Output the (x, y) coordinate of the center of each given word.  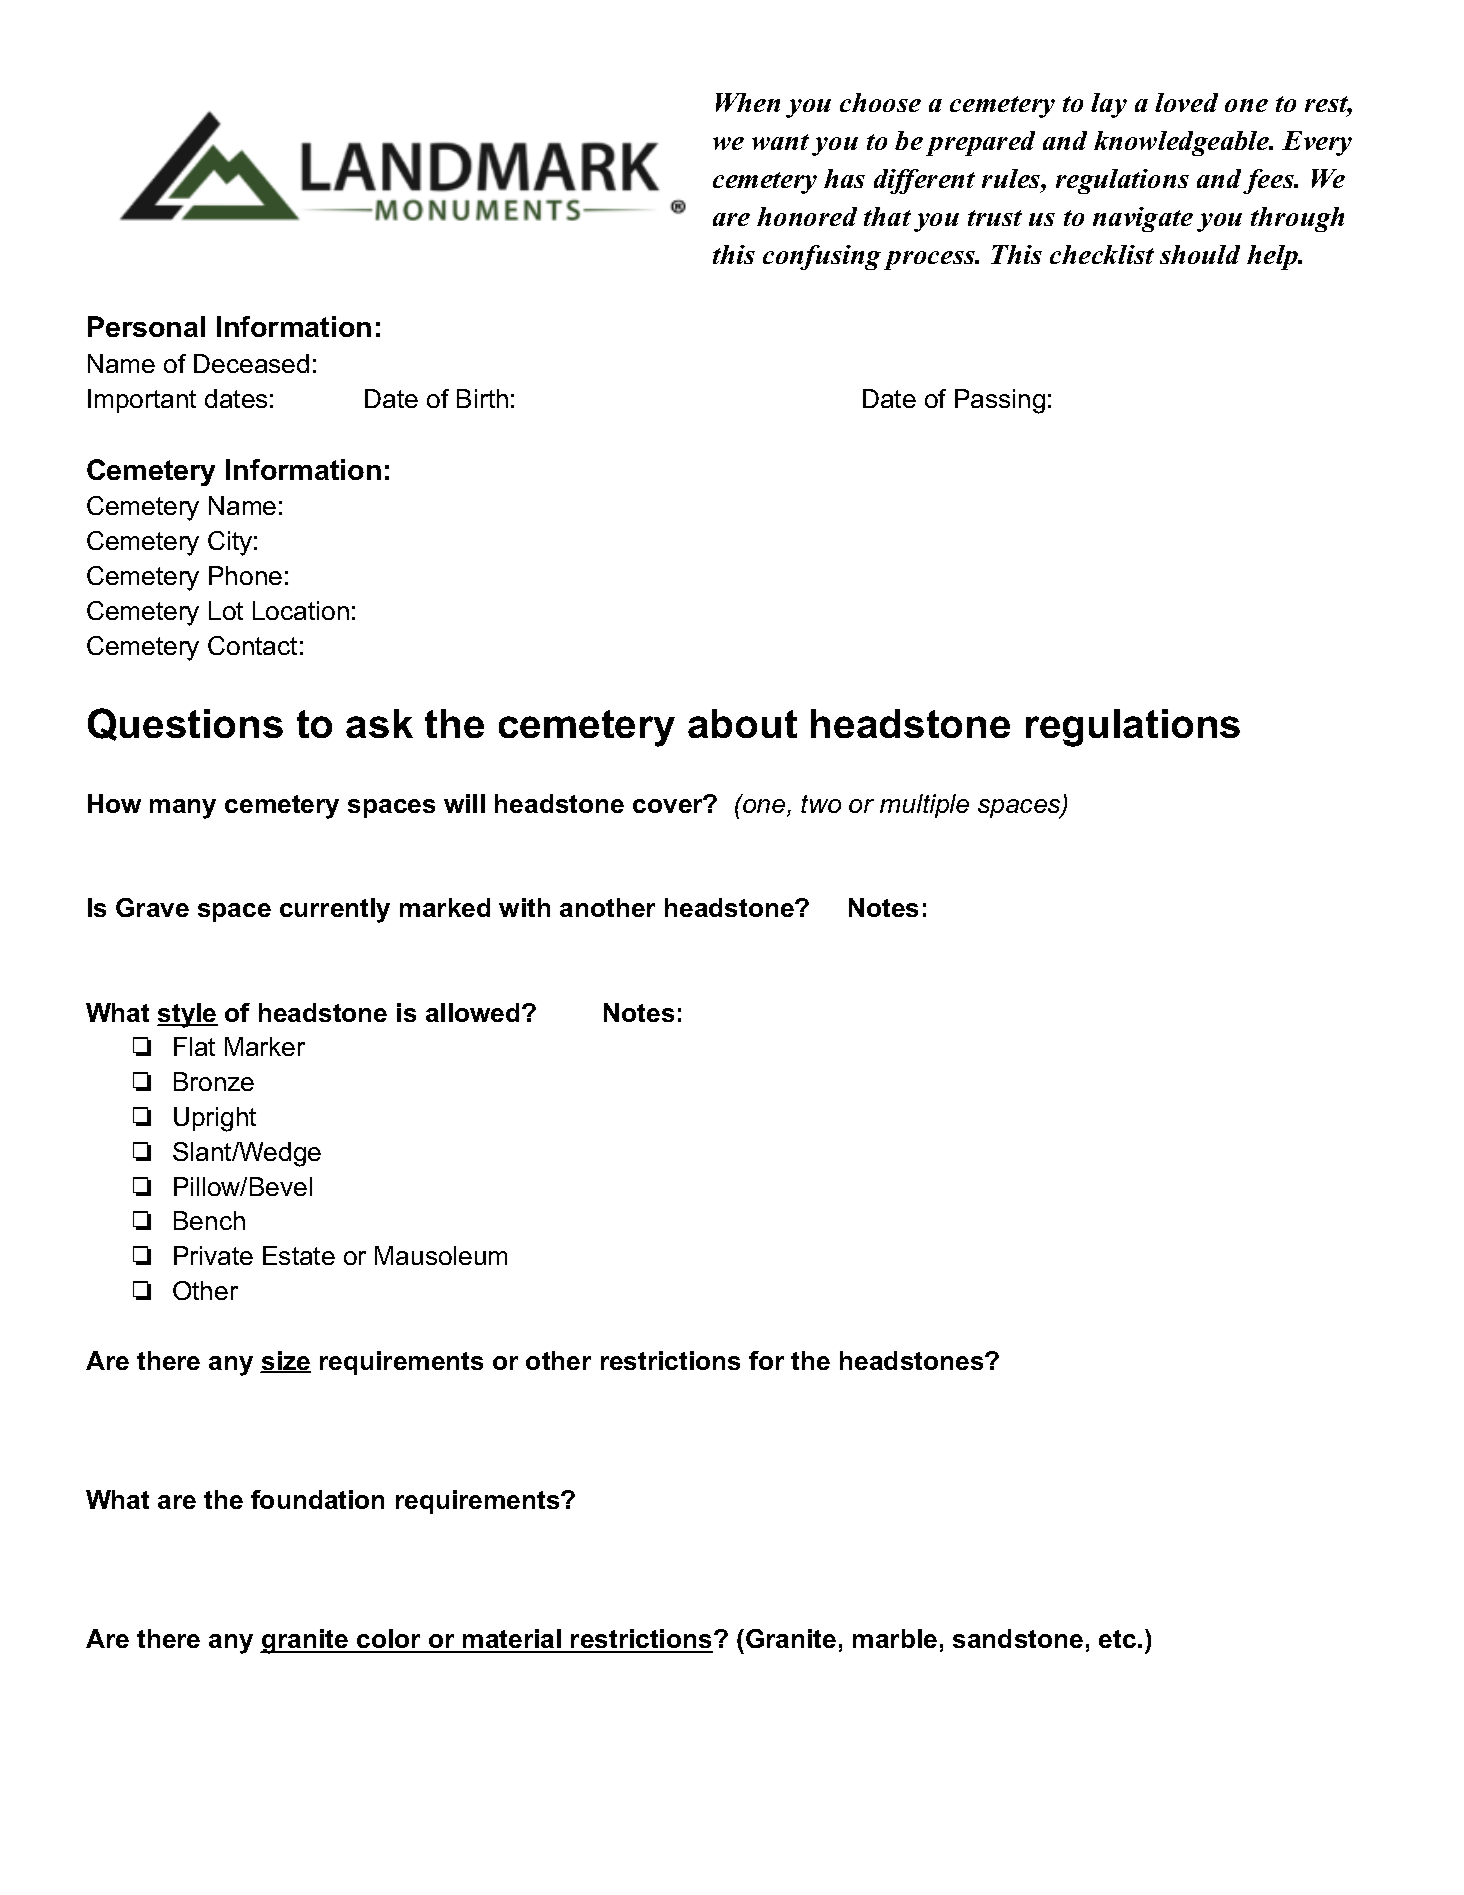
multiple (924, 806)
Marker (265, 1046)
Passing (1000, 401)
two (821, 804)
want (780, 142)
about (742, 723)
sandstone (1018, 1638)
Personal (146, 326)
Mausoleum (441, 1255)
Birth (482, 398)
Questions (185, 724)
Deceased (251, 363)
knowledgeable (1183, 143)
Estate (299, 1255)
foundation (317, 1499)
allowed (472, 1012)
